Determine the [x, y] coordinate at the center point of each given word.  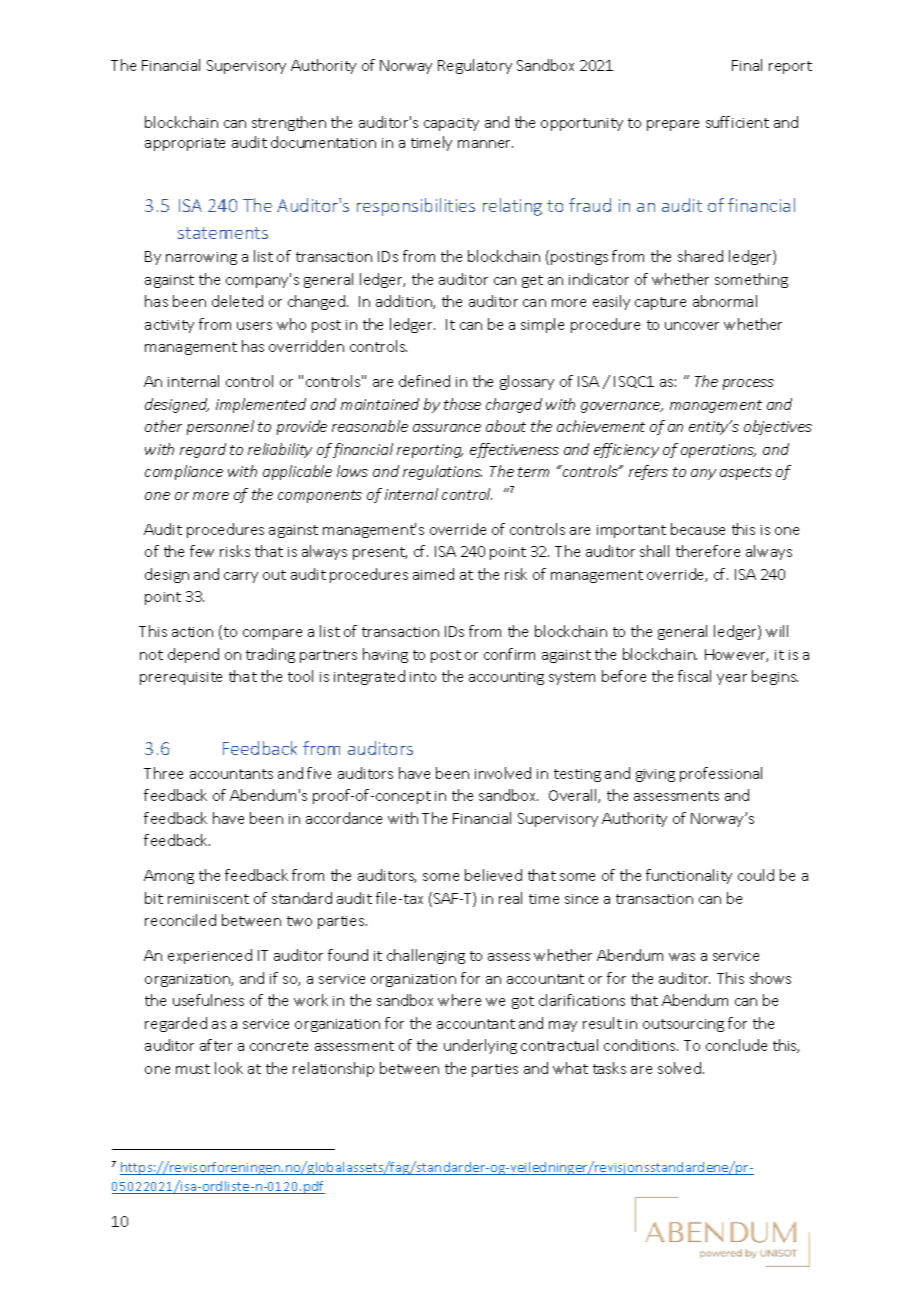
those [462, 404]
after [216, 1045]
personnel [220, 427]
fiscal [694, 676]
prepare [673, 125]
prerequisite [181, 678]
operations [718, 451]
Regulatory [475, 66]
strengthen [289, 123]
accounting [506, 678]
